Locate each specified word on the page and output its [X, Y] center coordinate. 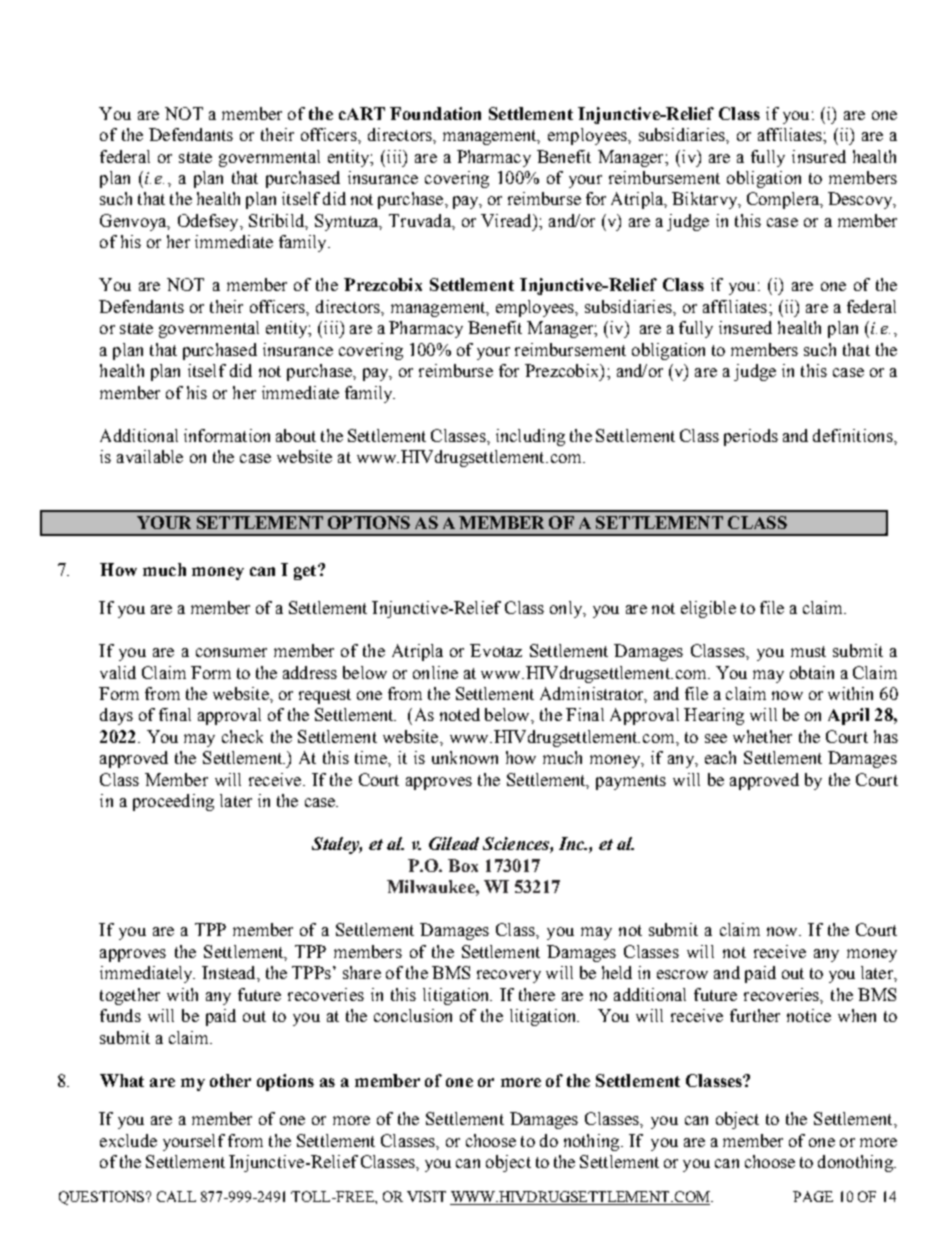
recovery [509, 976]
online [435, 672]
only [567, 609]
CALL [176, 1196]
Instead [230, 972]
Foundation [435, 113]
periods [751, 437]
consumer [231, 652]
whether [762, 736]
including [530, 437]
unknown [465, 757]
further [755, 1015]
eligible [708, 609]
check [242, 736]
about [296, 435]
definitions [854, 435]
